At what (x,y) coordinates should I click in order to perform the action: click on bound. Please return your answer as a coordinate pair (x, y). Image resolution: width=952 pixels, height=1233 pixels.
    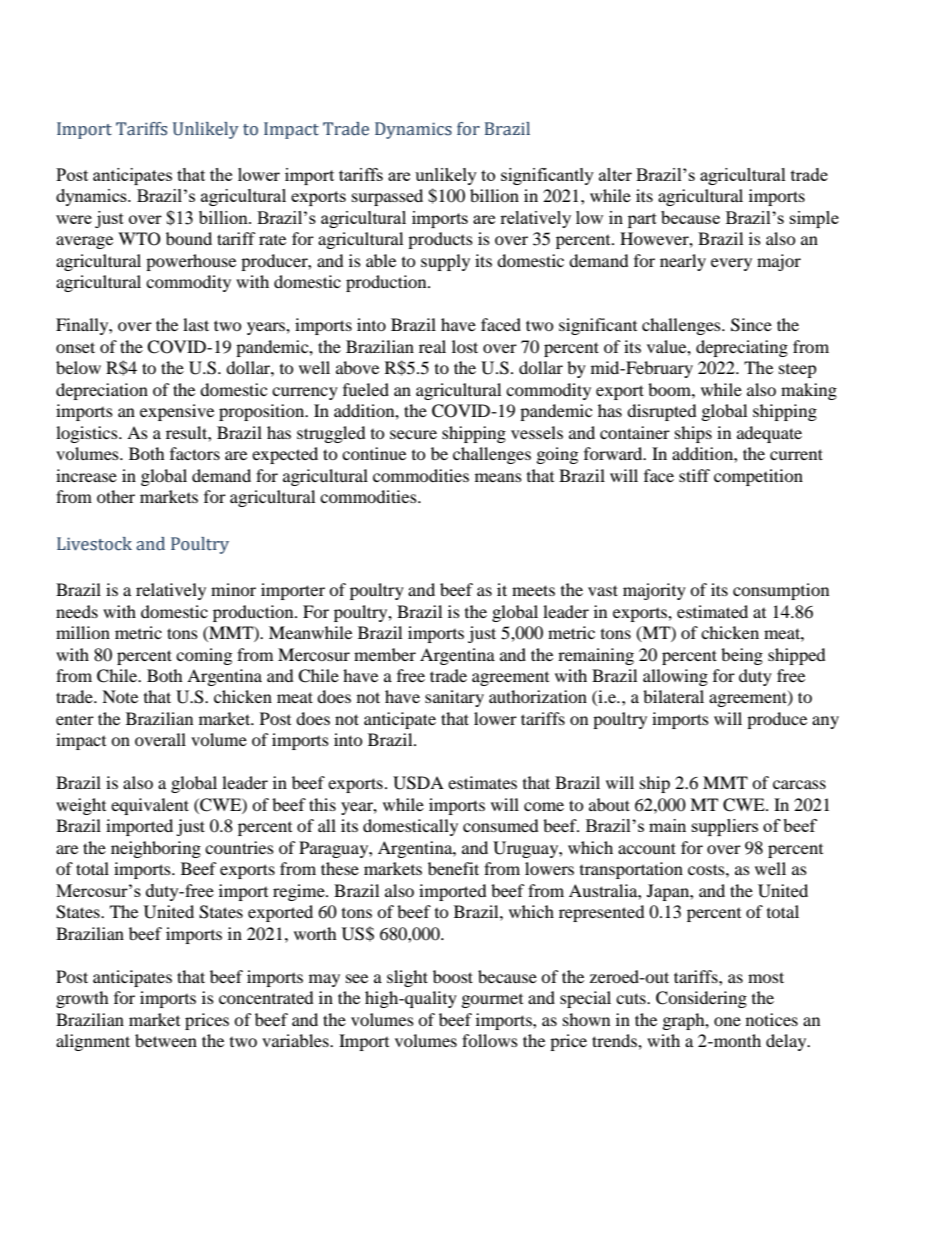
    Looking at the image, I should click on (189, 238).
